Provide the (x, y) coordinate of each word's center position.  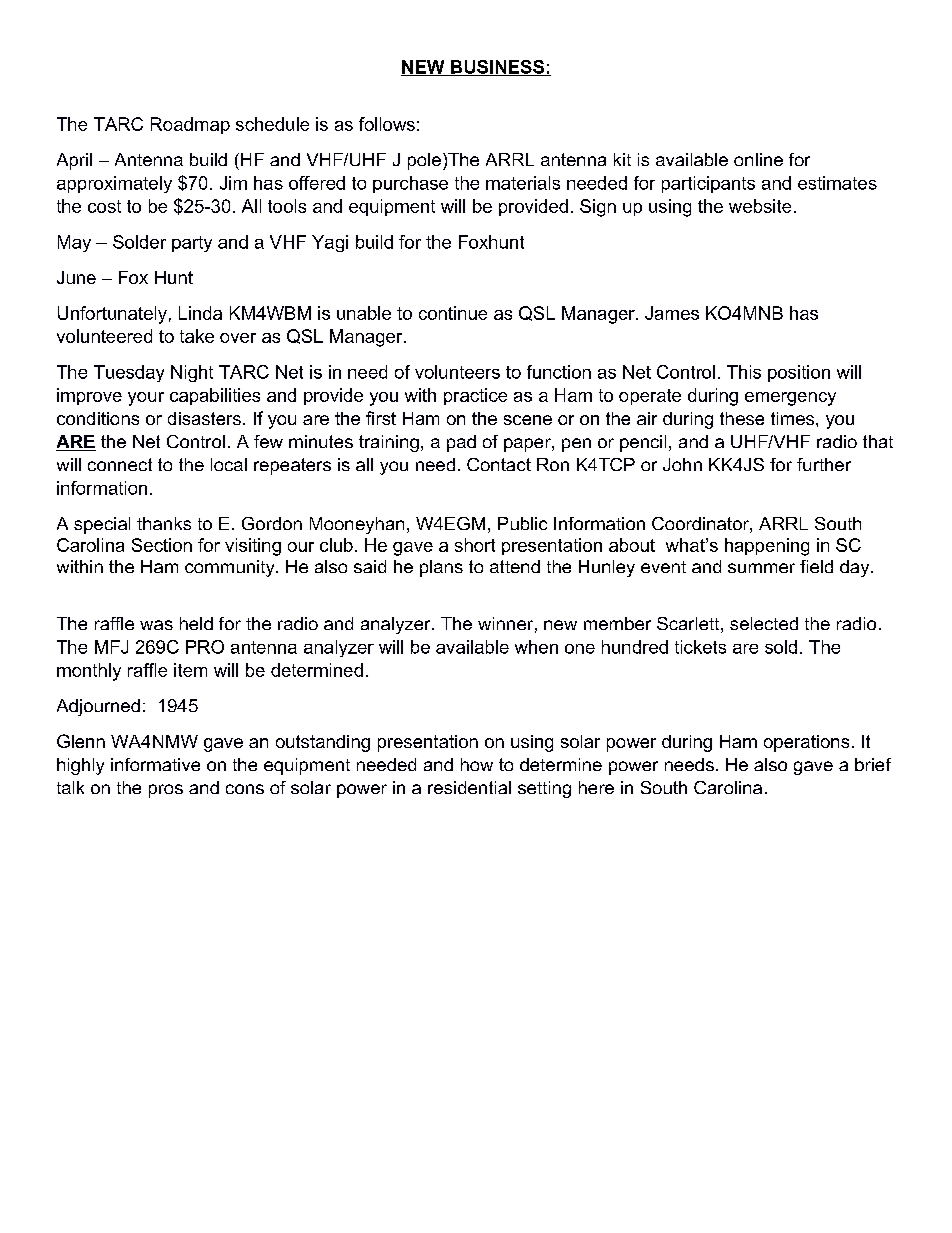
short (475, 545)
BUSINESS (497, 68)
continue (453, 313)
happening (767, 547)
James (672, 313)
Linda (200, 313)
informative (155, 764)
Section (162, 545)
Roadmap (190, 125)
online (758, 159)
